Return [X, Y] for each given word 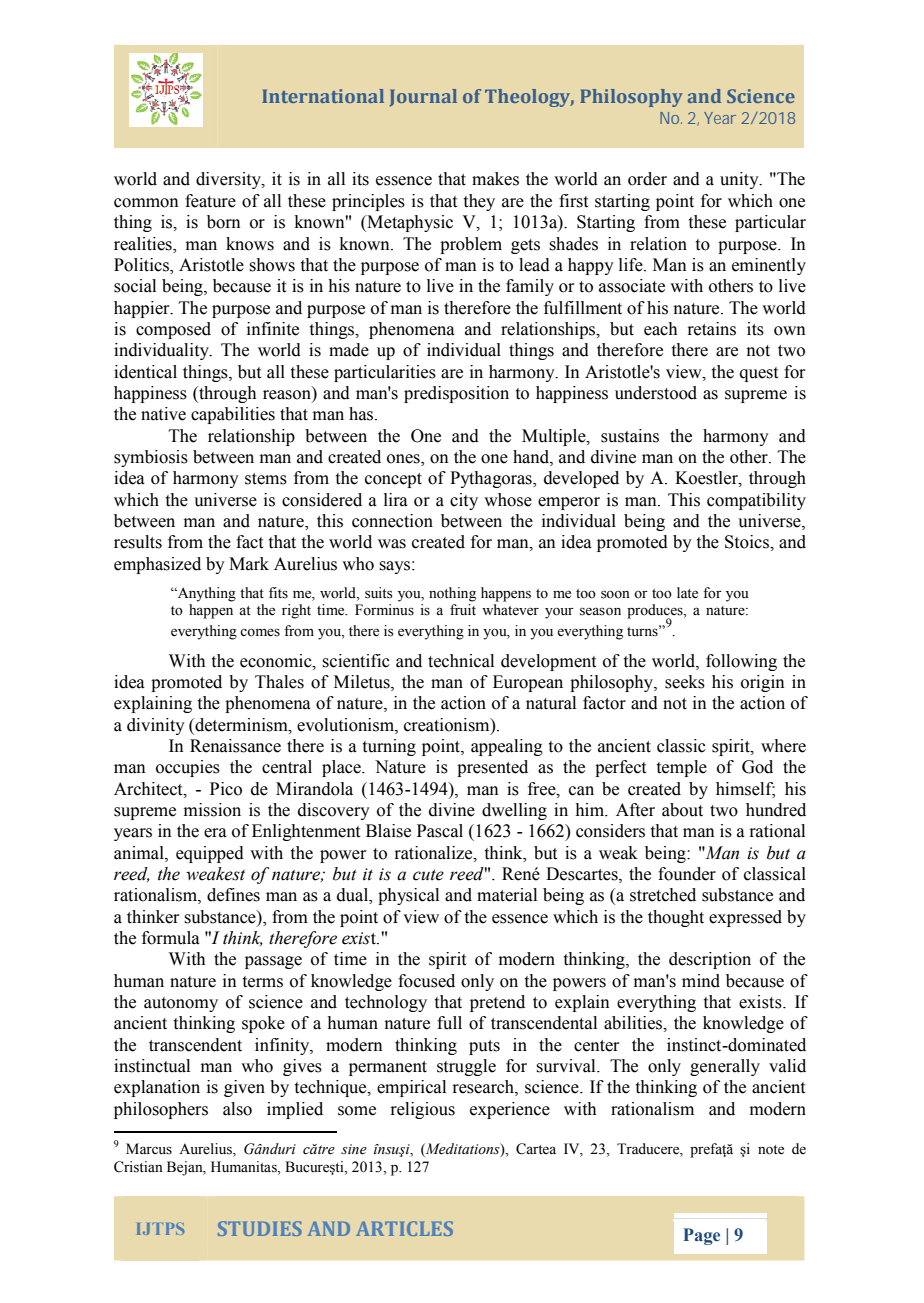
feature [210, 201]
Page [701, 1236]
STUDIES [260, 1228]
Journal [423, 98]
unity [740, 180]
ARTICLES [404, 1228]
